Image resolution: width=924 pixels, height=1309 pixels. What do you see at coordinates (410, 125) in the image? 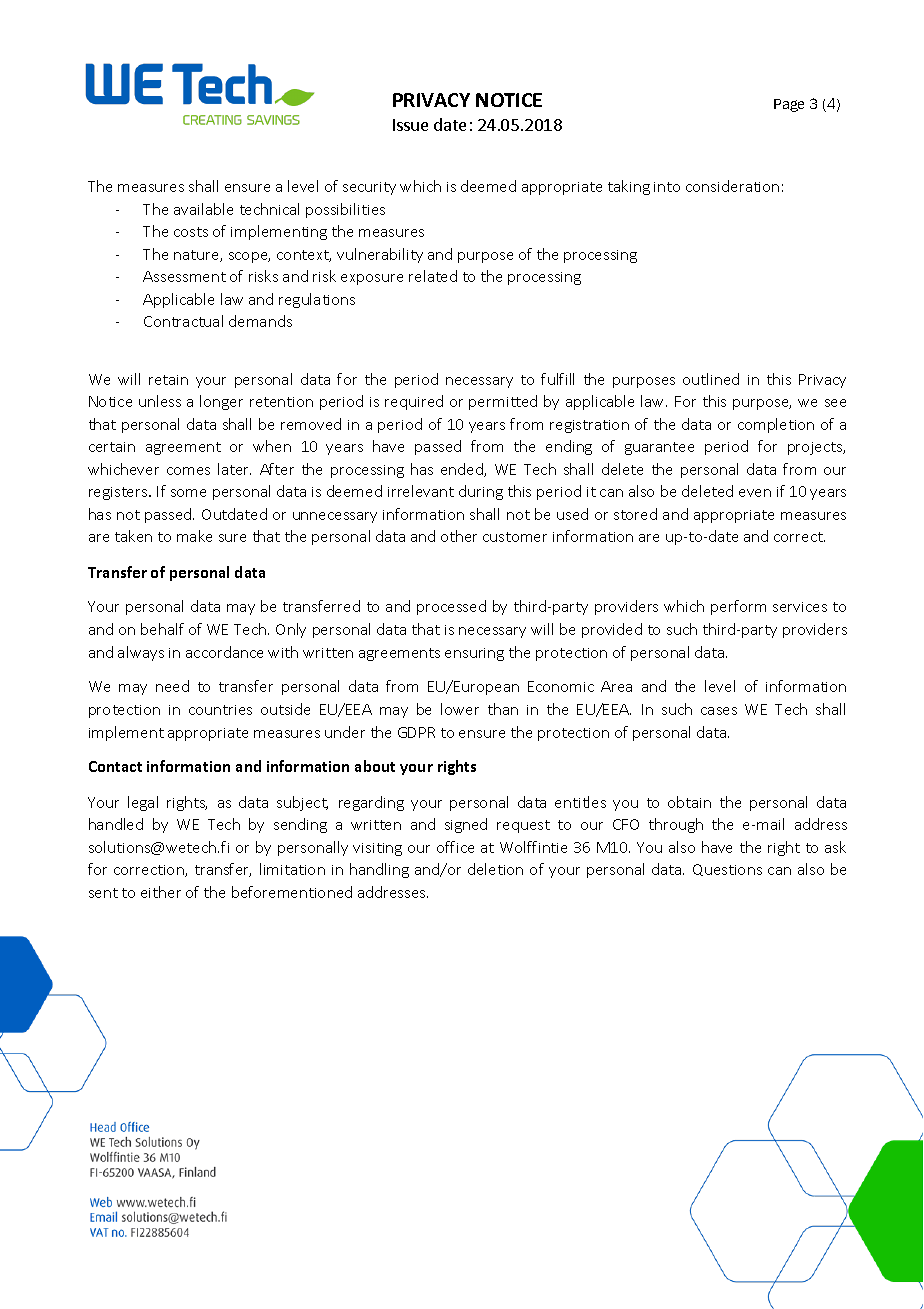
I see `Issue` at bounding box center [410, 125].
